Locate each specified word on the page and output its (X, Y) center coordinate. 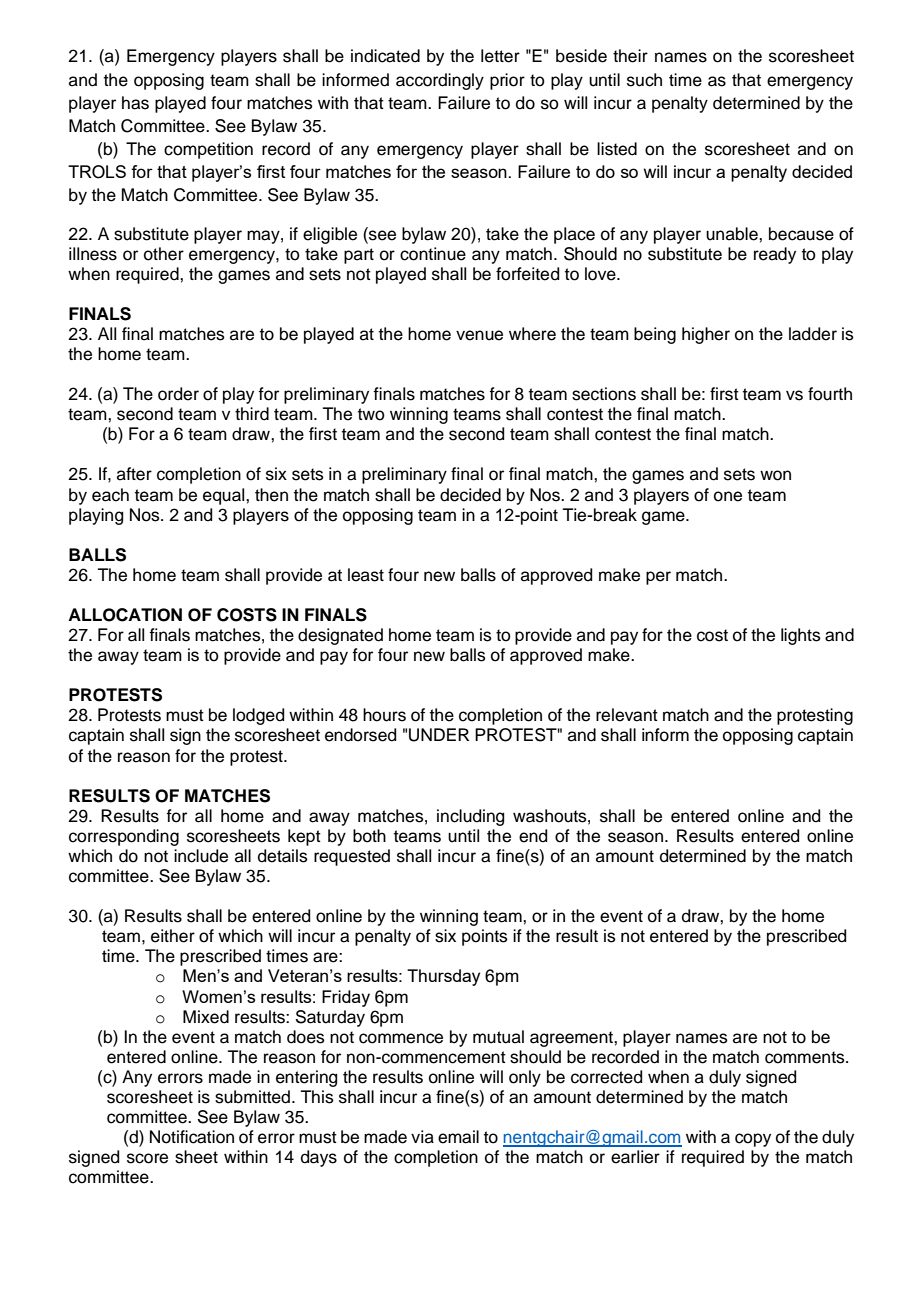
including (470, 817)
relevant (627, 715)
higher (706, 335)
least (366, 575)
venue (479, 335)
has (135, 103)
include (201, 856)
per (658, 578)
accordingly (440, 81)
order (178, 394)
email (458, 1137)
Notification (192, 1137)
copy (753, 1140)
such (644, 80)
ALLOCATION (125, 615)
